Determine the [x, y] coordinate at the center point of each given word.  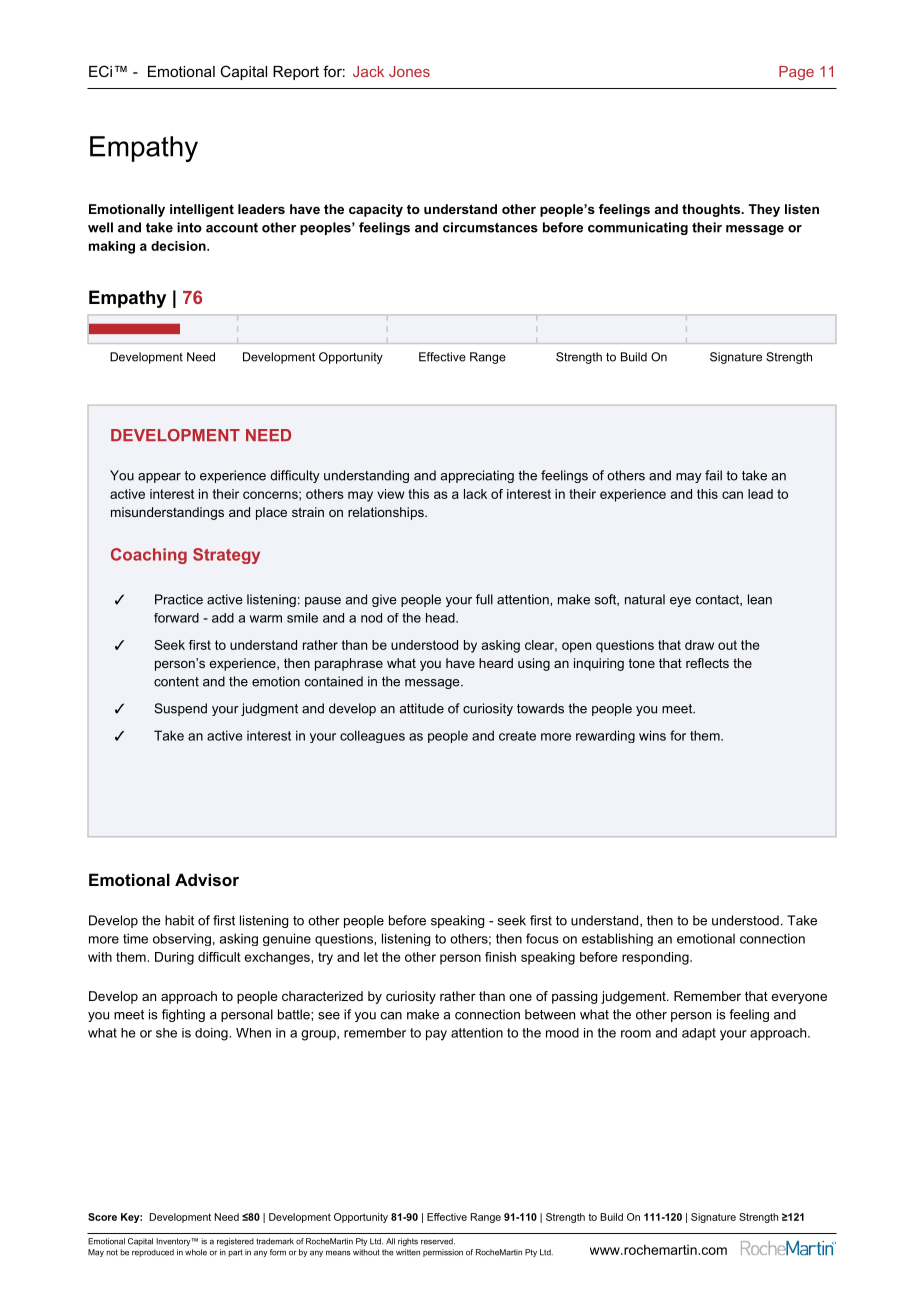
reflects [707, 663]
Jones [409, 71]
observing [182, 939]
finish [500, 957]
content [176, 682]
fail [713, 475]
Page [796, 73]
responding [656, 958]
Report [296, 73]
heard [496, 663]
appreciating [477, 476]
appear [159, 478]
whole [196, 1252]
